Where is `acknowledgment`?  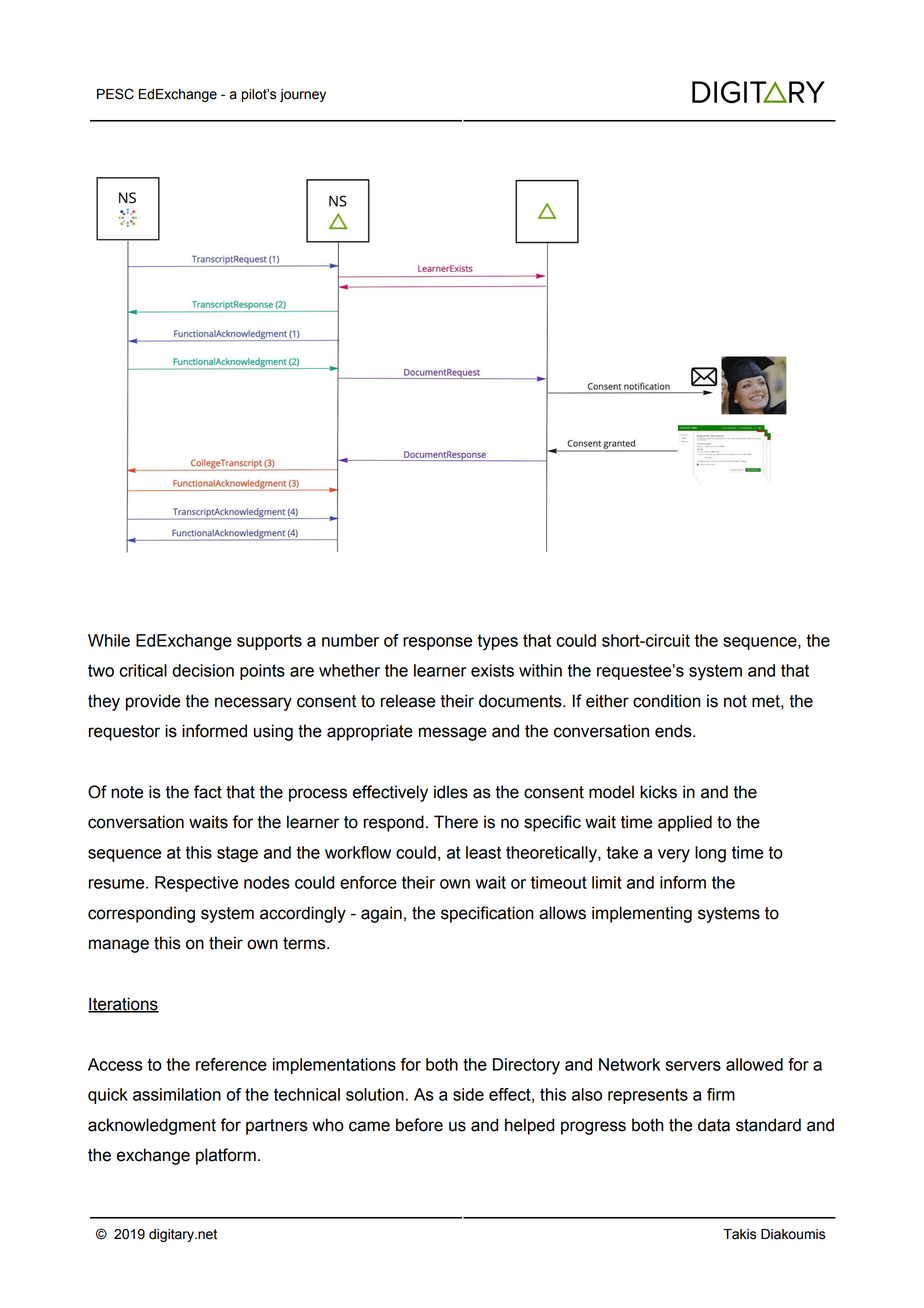 acknowledgment is located at coordinates (152, 1126).
